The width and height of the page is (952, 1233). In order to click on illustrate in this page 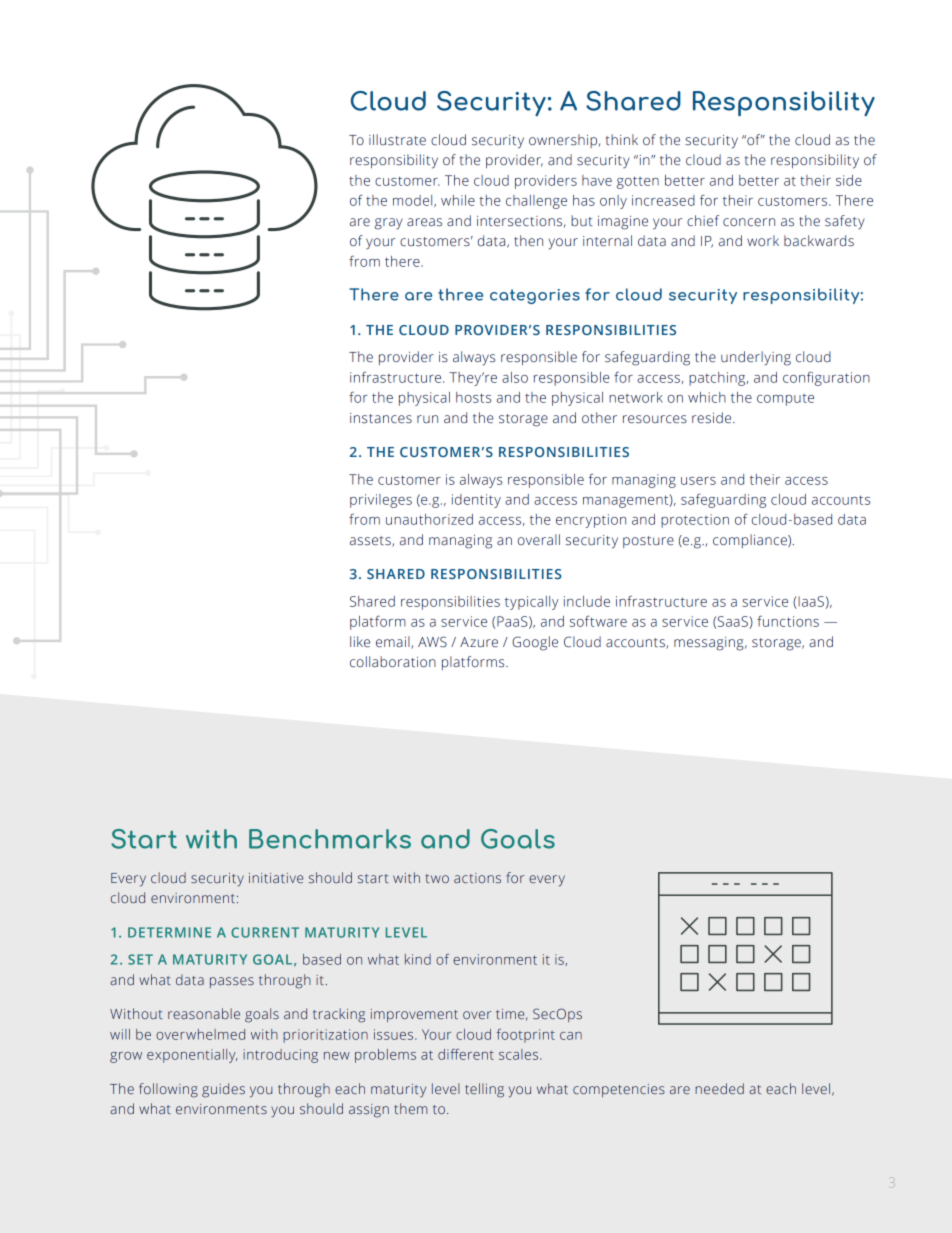, I will do `click(397, 140)`.
